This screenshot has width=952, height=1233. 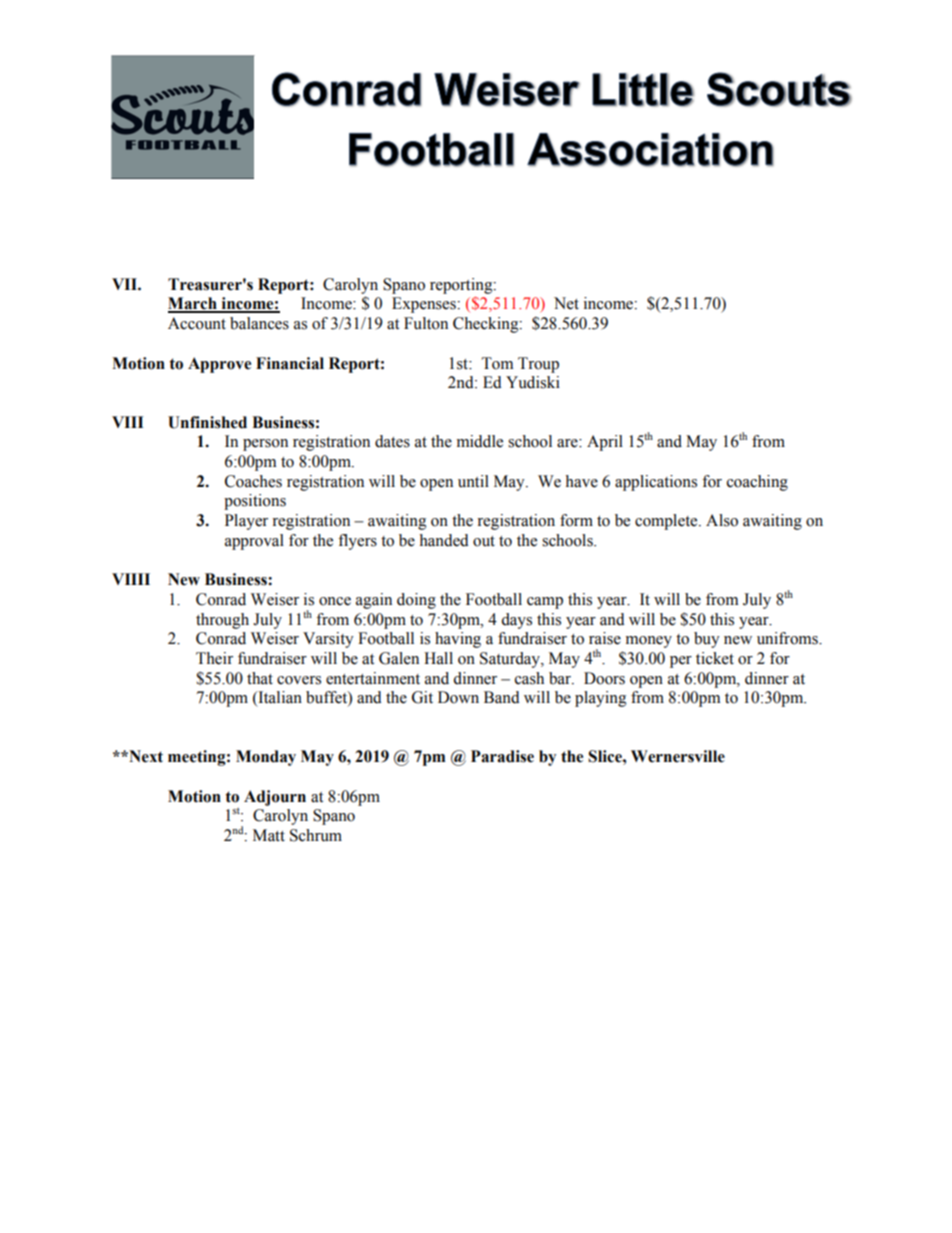 I want to click on Account, so click(x=197, y=323).
